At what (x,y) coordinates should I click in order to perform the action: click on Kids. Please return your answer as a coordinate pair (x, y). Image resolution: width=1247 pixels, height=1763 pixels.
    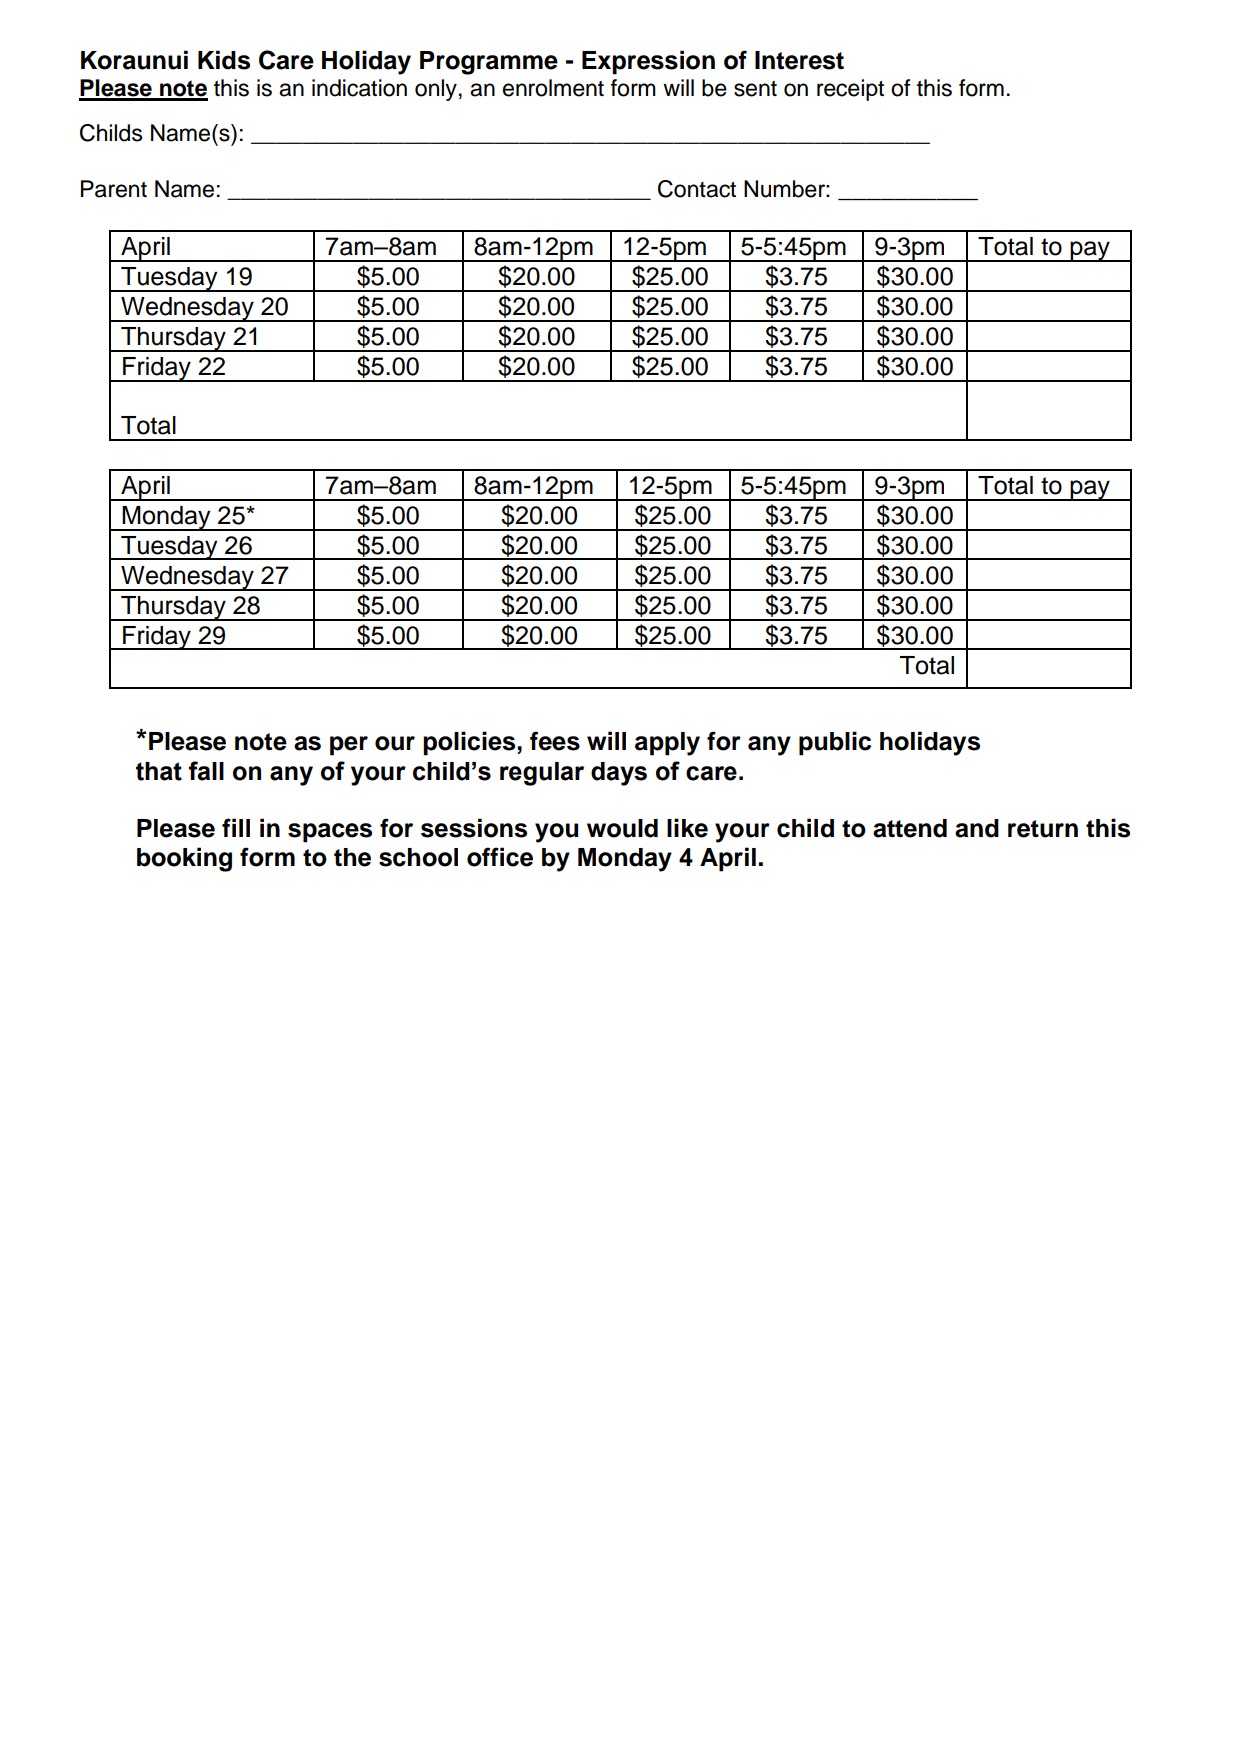
    Looking at the image, I should click on (224, 60).
